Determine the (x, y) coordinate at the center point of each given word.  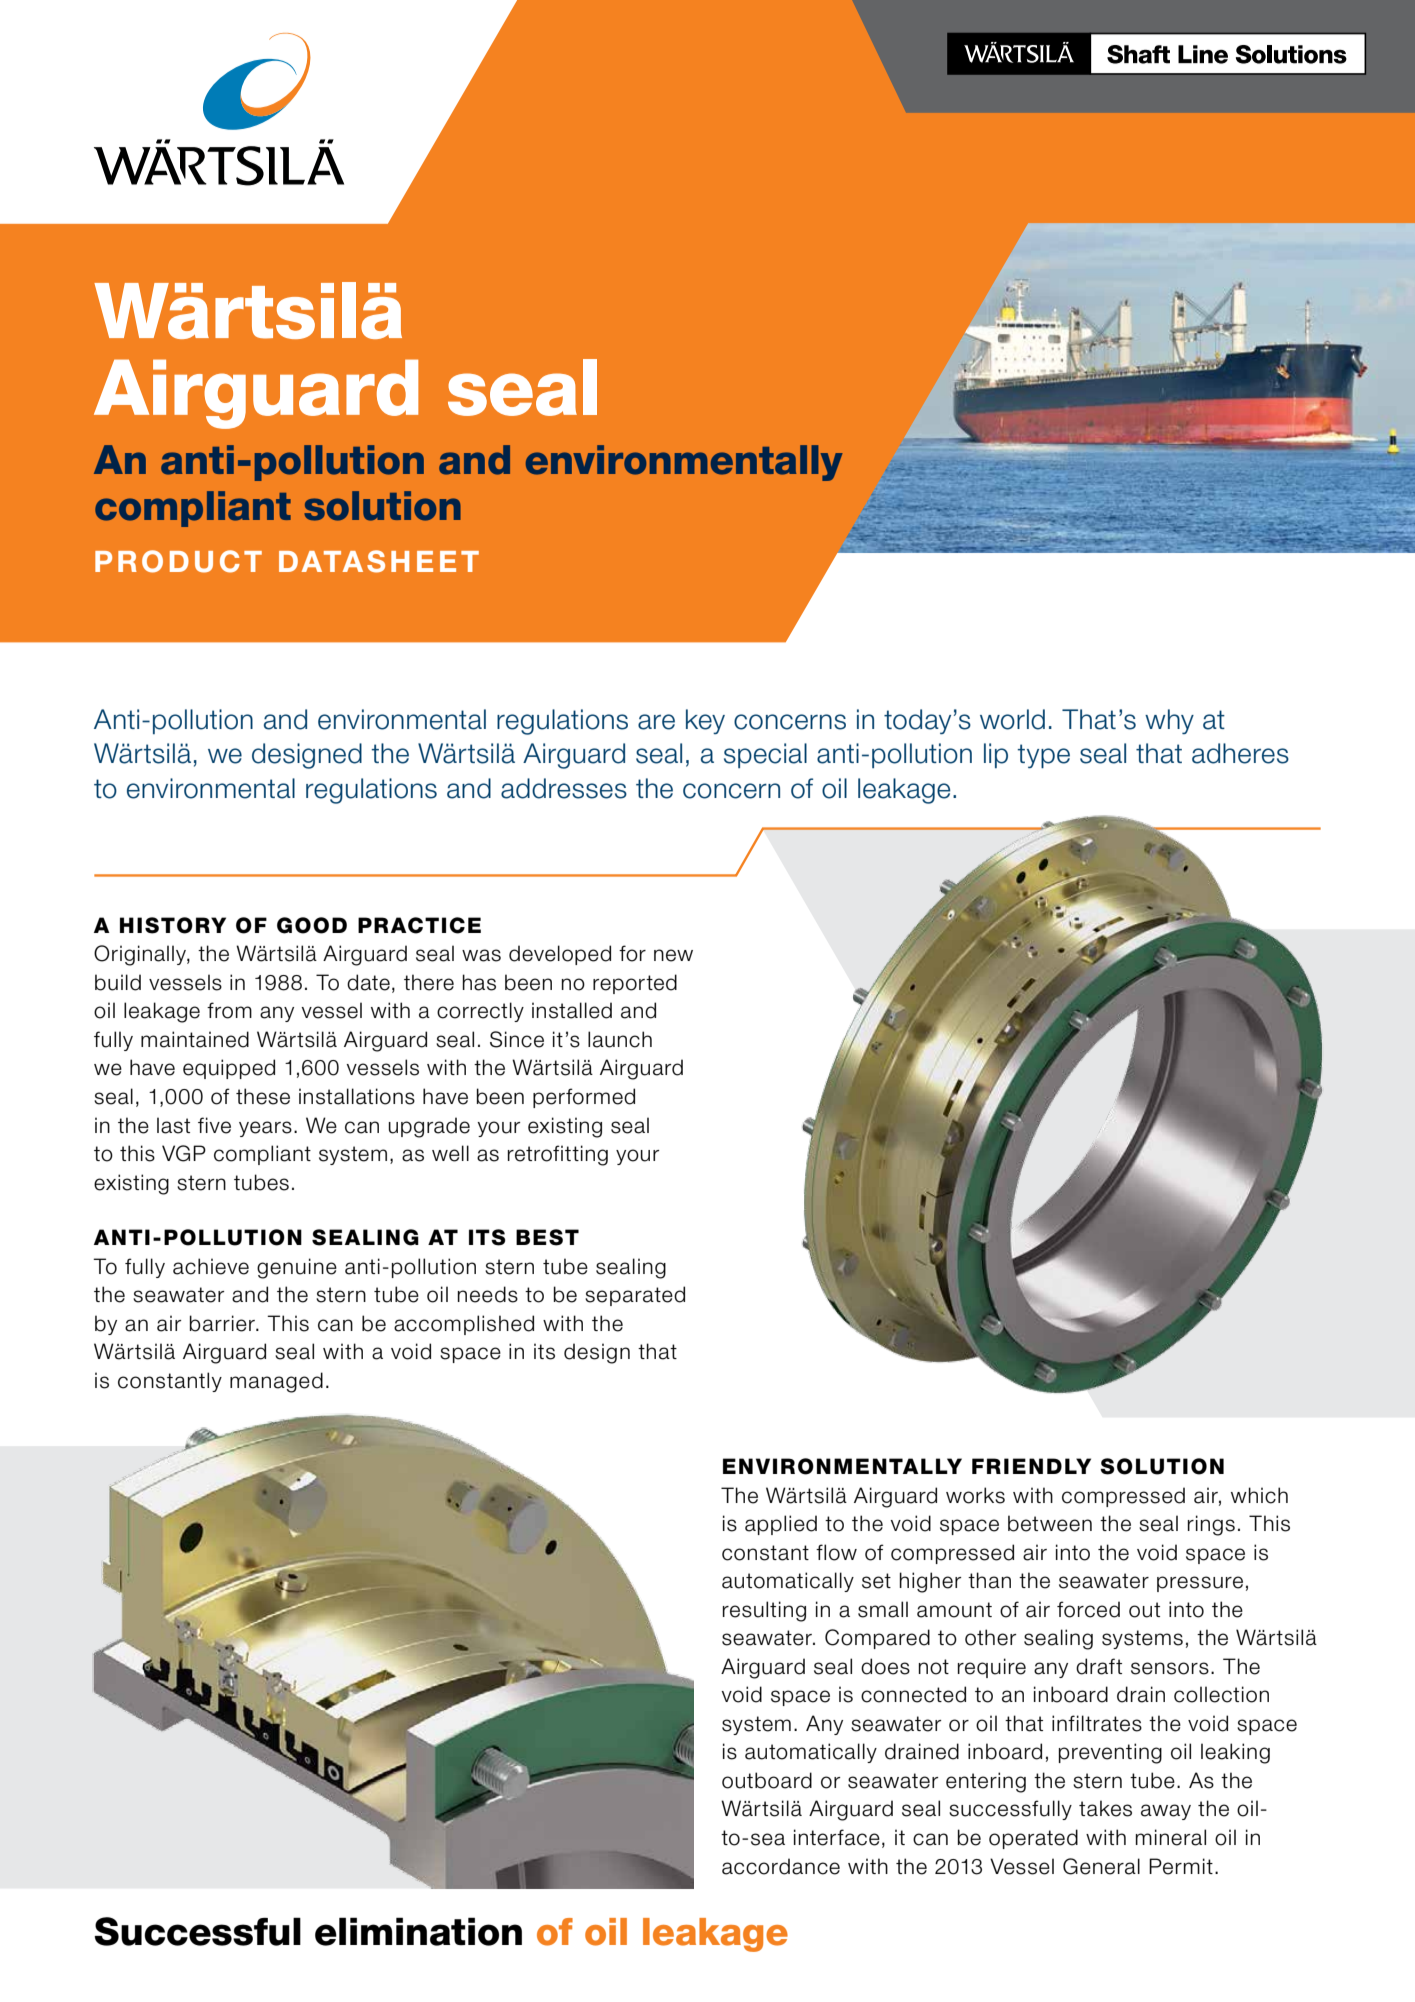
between (1050, 1523)
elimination (418, 1931)
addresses (564, 788)
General (1101, 1866)
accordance (781, 1866)
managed (276, 1382)
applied (781, 1525)
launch (620, 1039)
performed (584, 1098)
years (265, 1129)
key (705, 721)
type (1043, 756)
